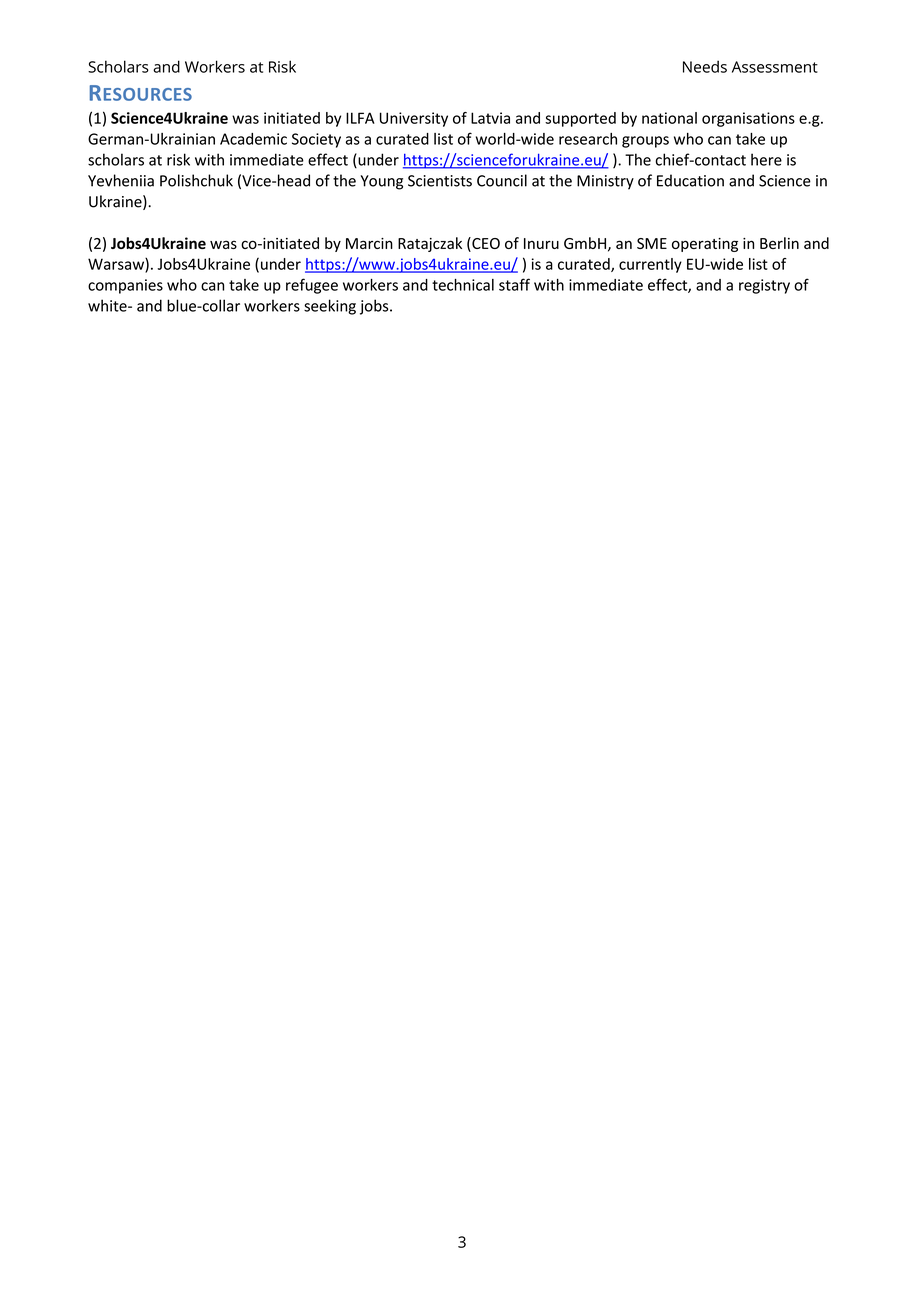 The width and height of the image is (924, 1308). What do you see at coordinates (463, 285) in the image?
I see `technical` at bounding box center [463, 285].
